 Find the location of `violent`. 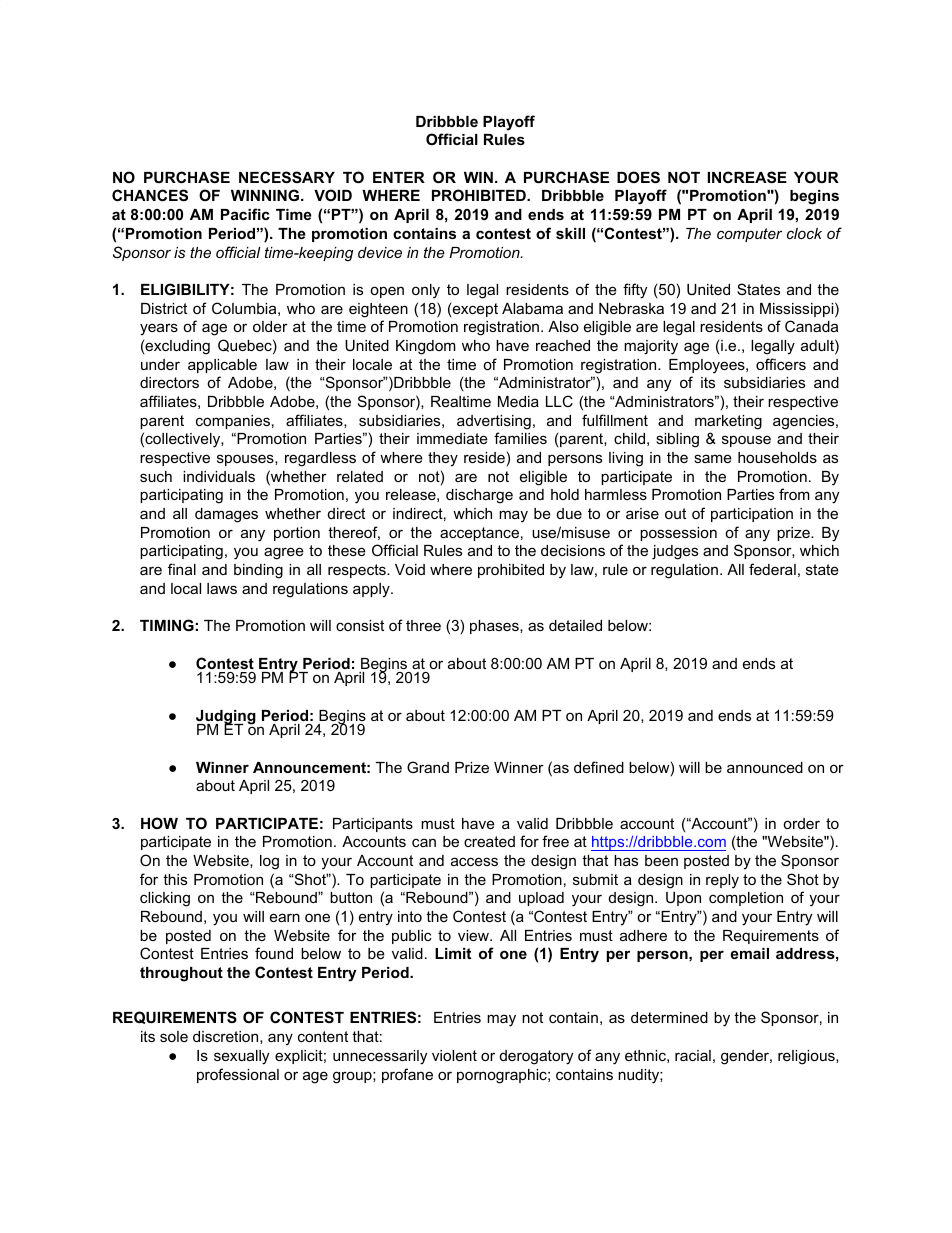

violent is located at coordinates (454, 1055).
